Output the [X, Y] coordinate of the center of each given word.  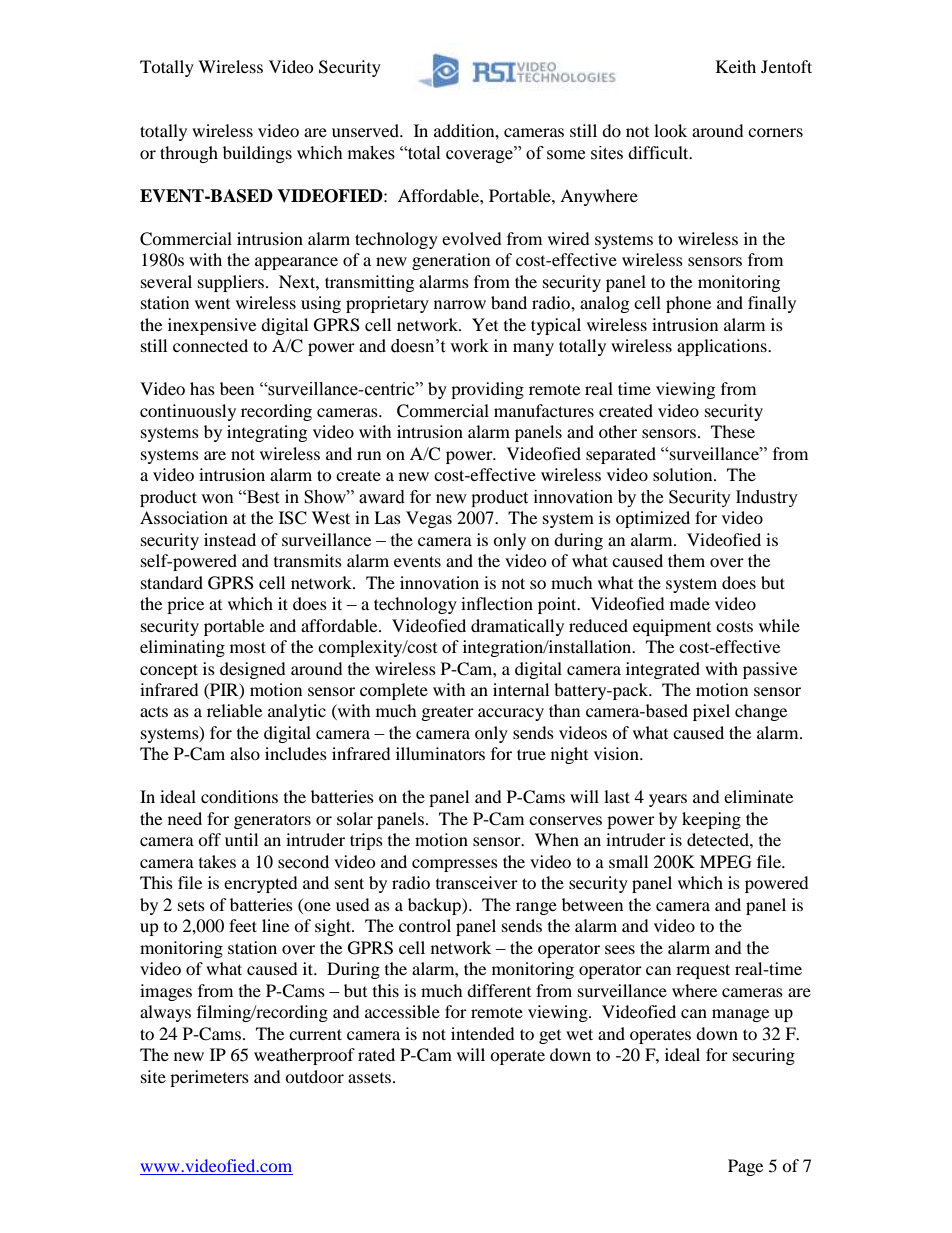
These [733, 431]
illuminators [440, 753]
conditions [239, 796]
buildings [257, 154]
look [670, 130]
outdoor [314, 1076]
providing [487, 390]
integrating [267, 433]
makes [371, 153]
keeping [711, 820]
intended [483, 1033]
